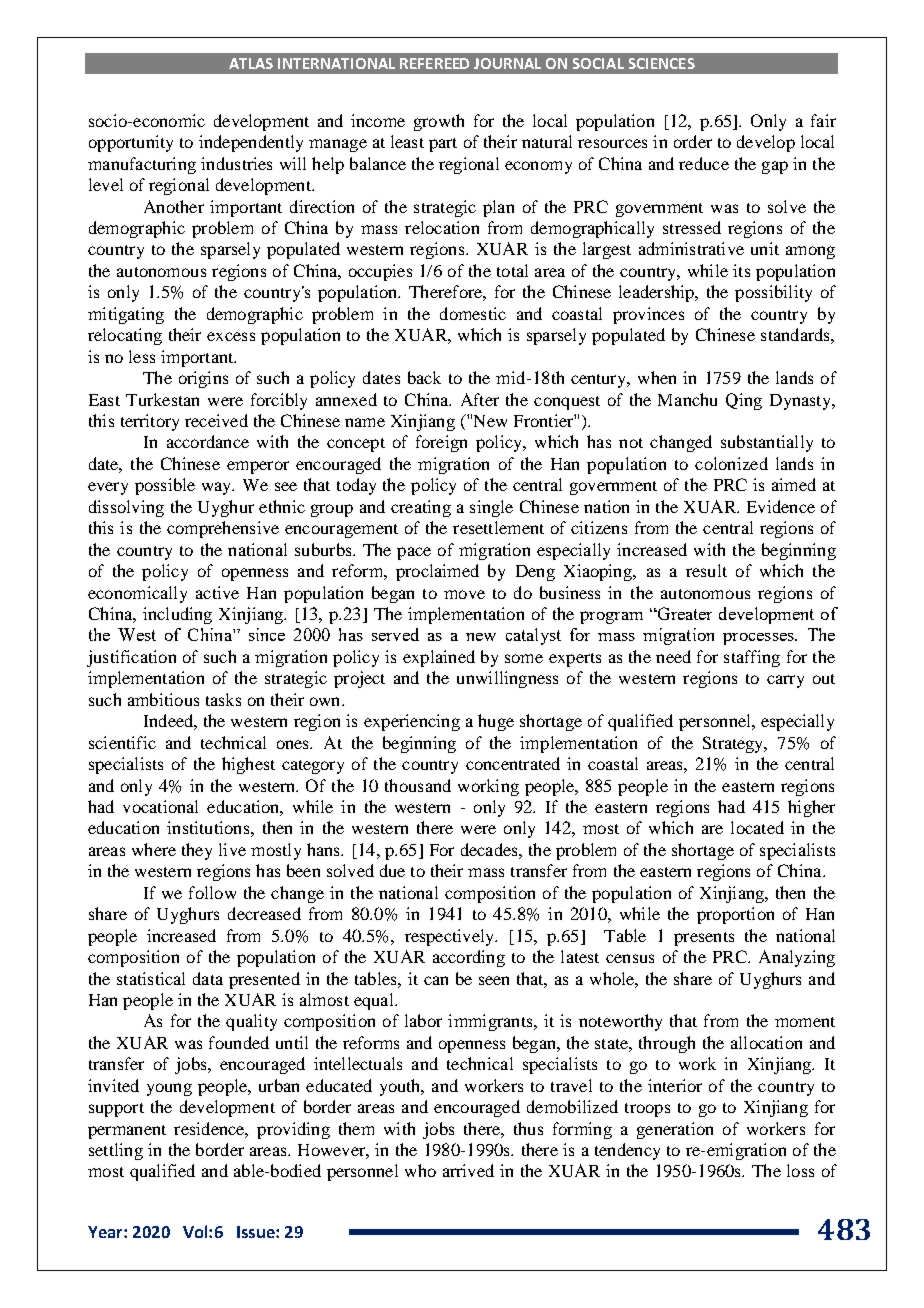 This screenshot has width=924, height=1308. Describe the element at coordinates (752, 658) in the screenshot. I see `staffing` at that location.
